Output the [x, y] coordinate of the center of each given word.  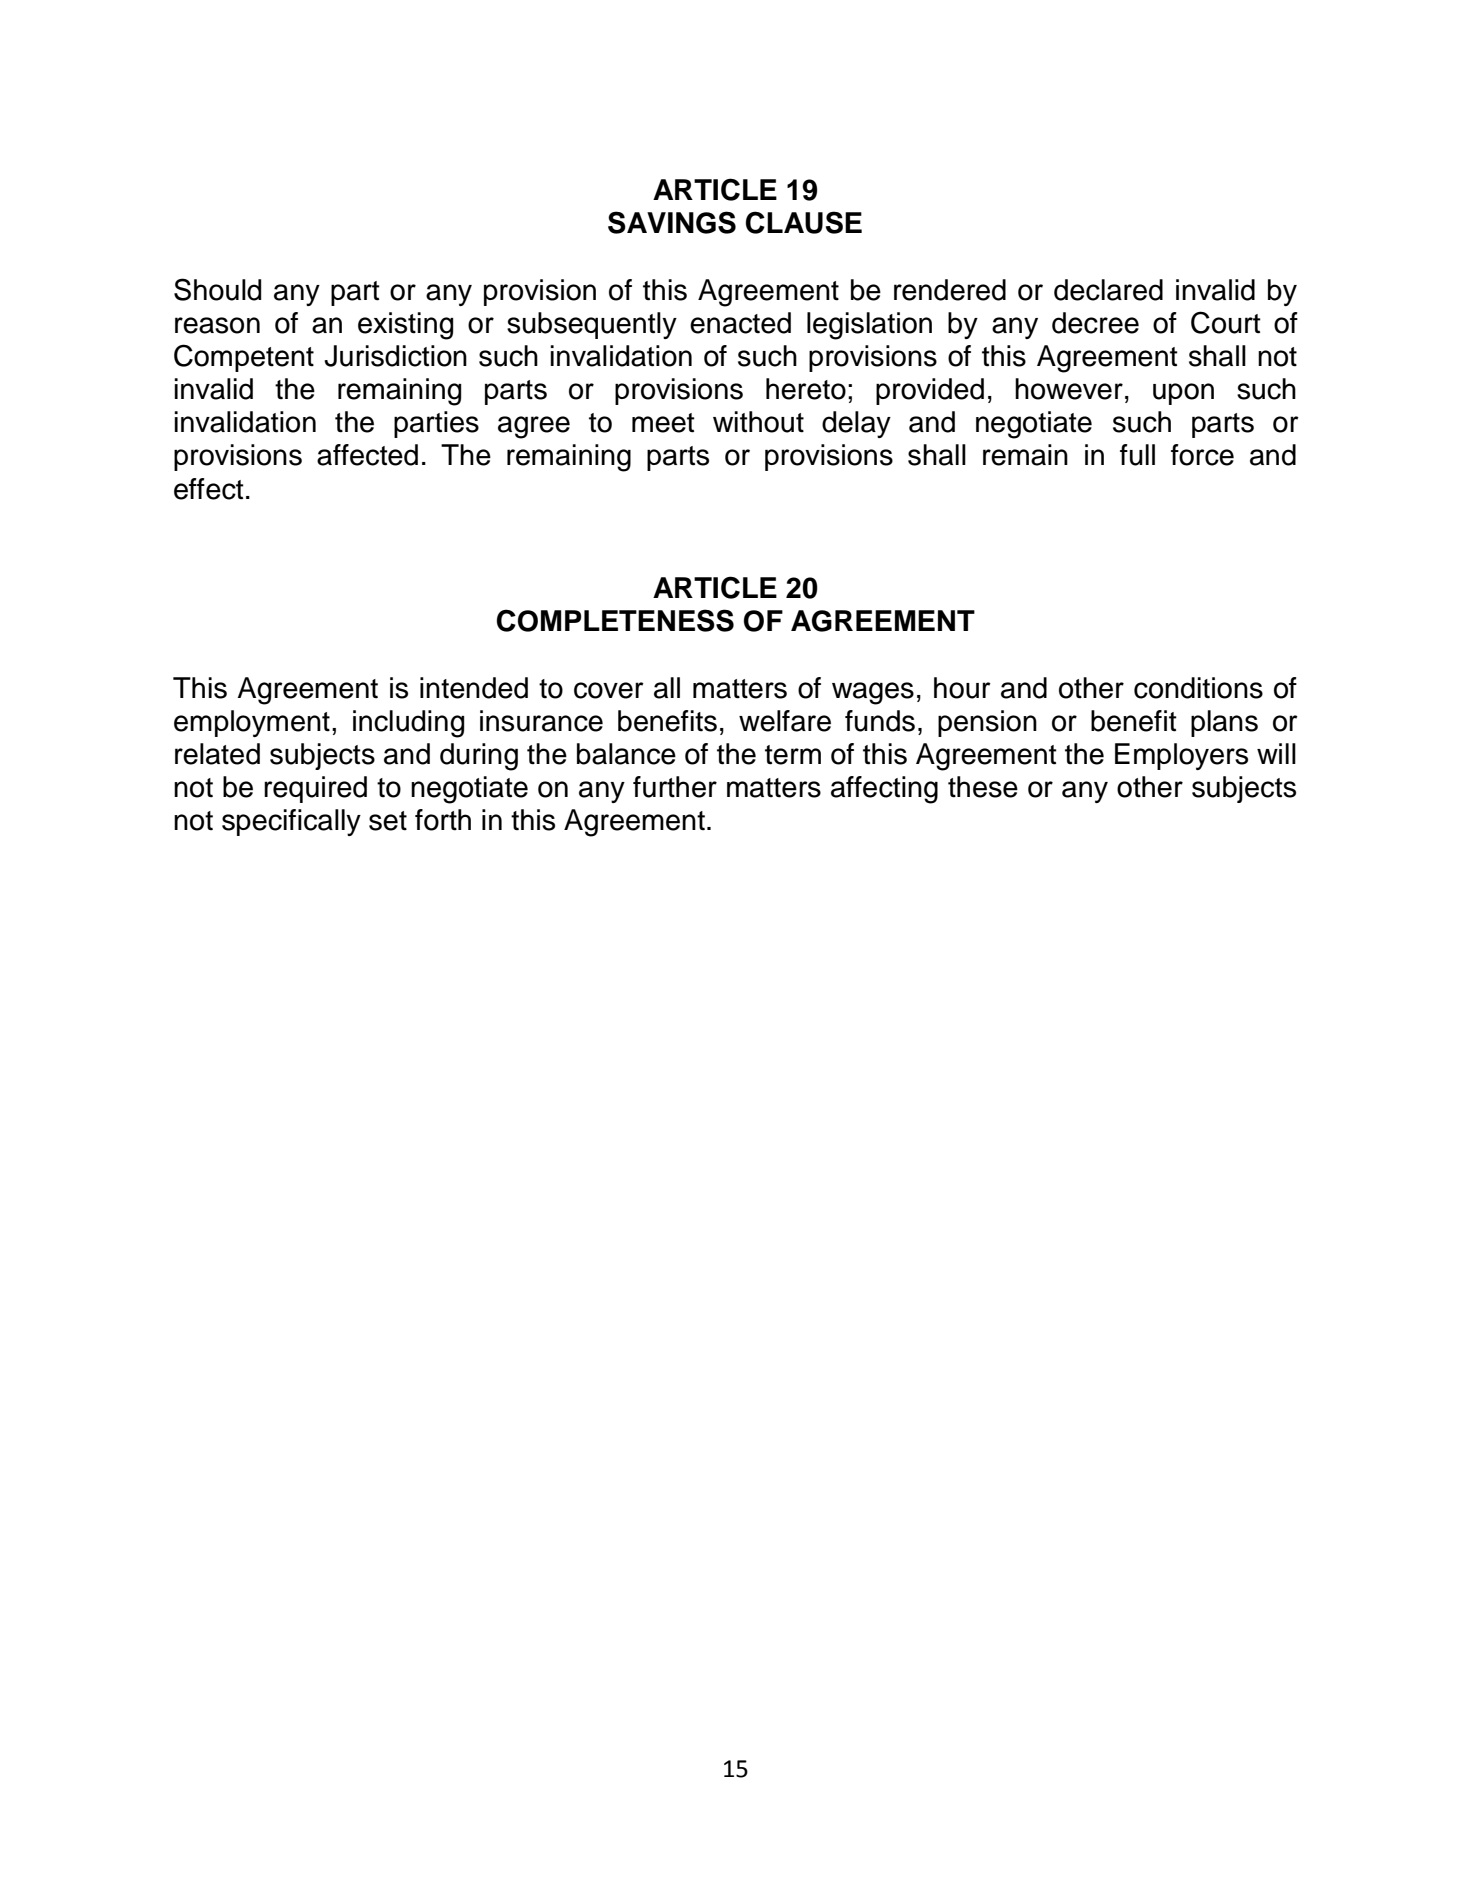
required [315, 789]
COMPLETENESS [615, 620]
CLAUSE [804, 222]
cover [609, 690]
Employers [1181, 756]
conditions [1198, 688]
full [1137, 455]
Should [217, 289]
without [758, 422]
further [675, 787]
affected [367, 455]
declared [1108, 290]
